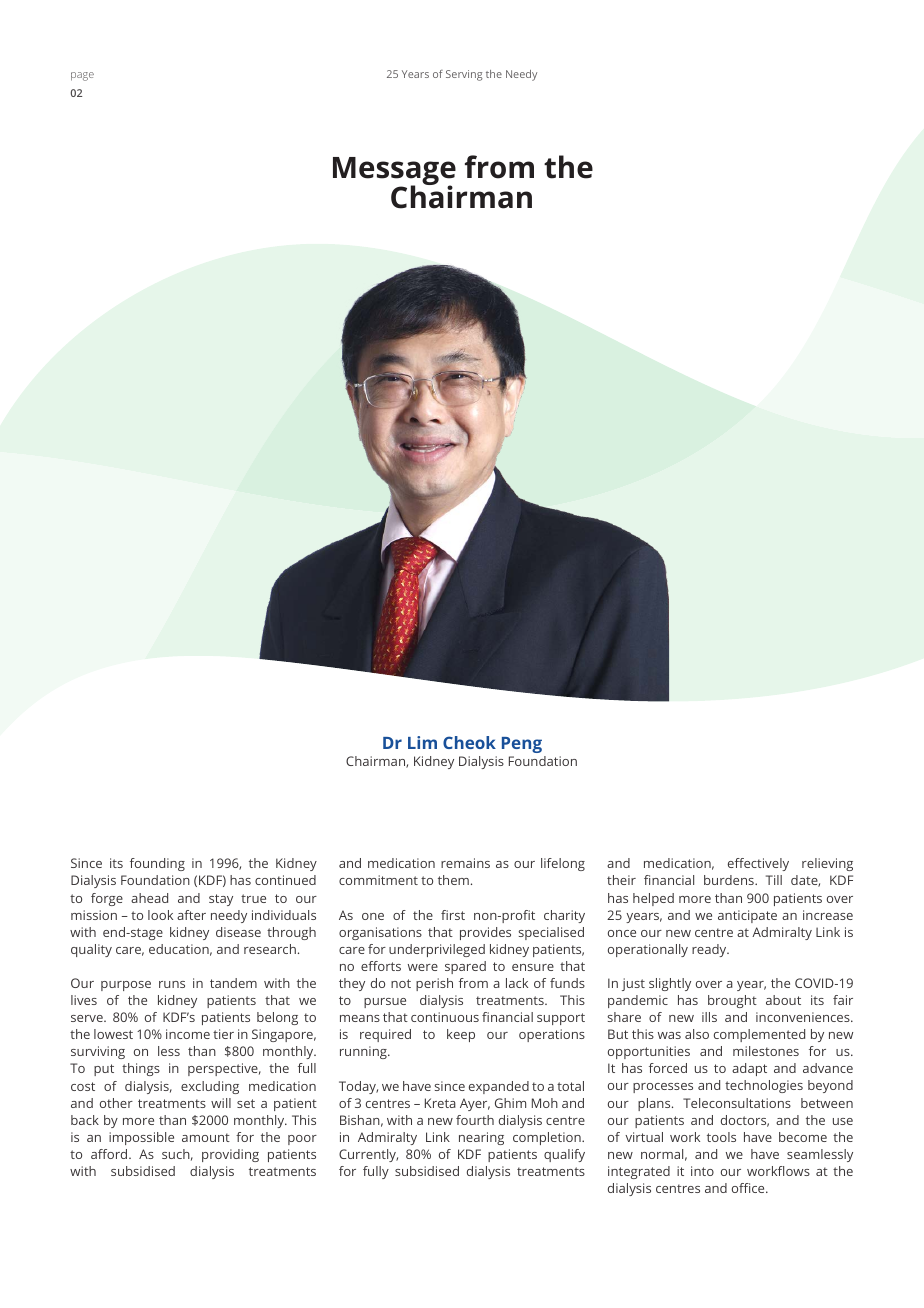  I want to click on Message, so click(394, 172).
